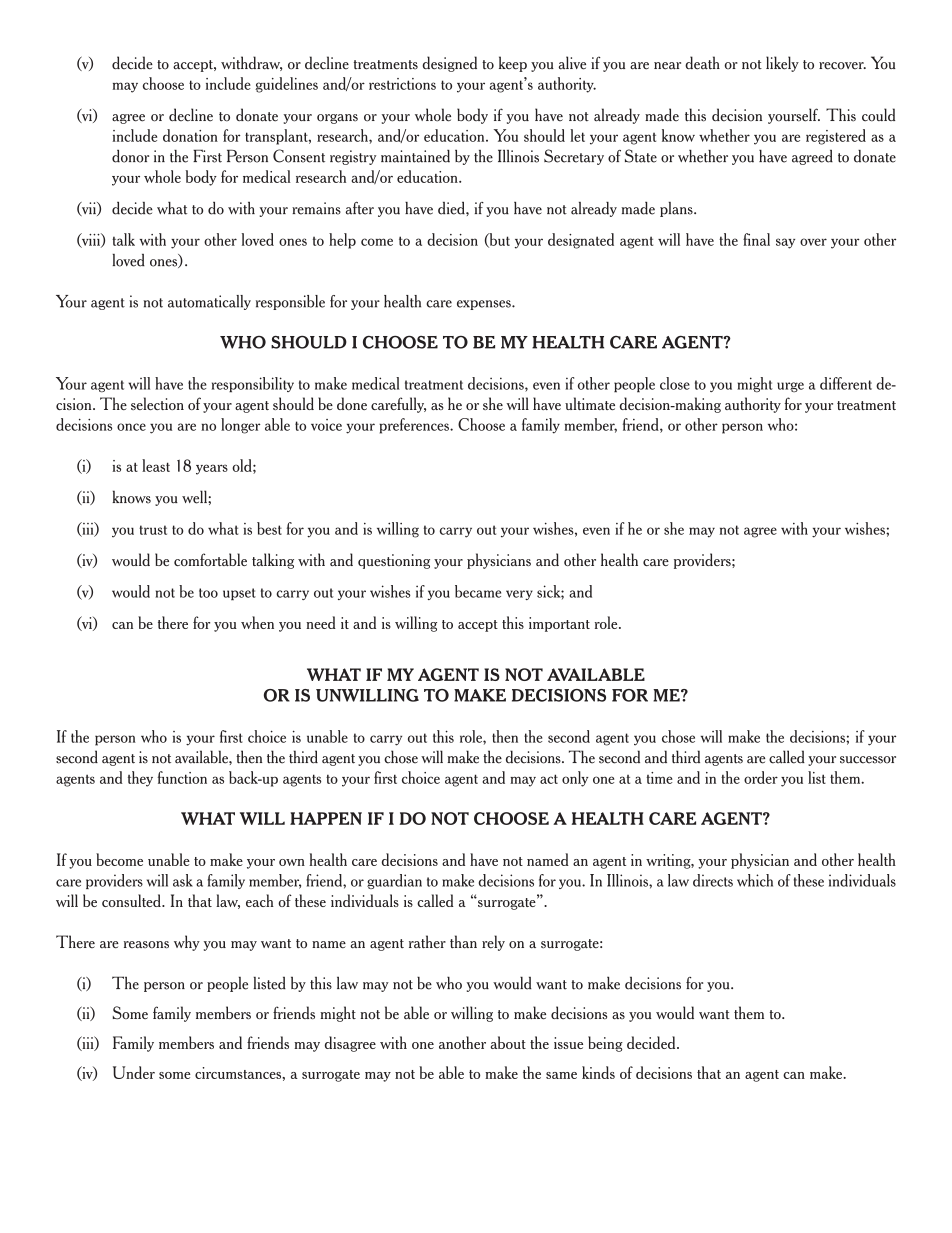 The height and width of the screenshot is (1233, 952). What do you see at coordinates (134, 1072) in the screenshot?
I see `Under` at bounding box center [134, 1072].
